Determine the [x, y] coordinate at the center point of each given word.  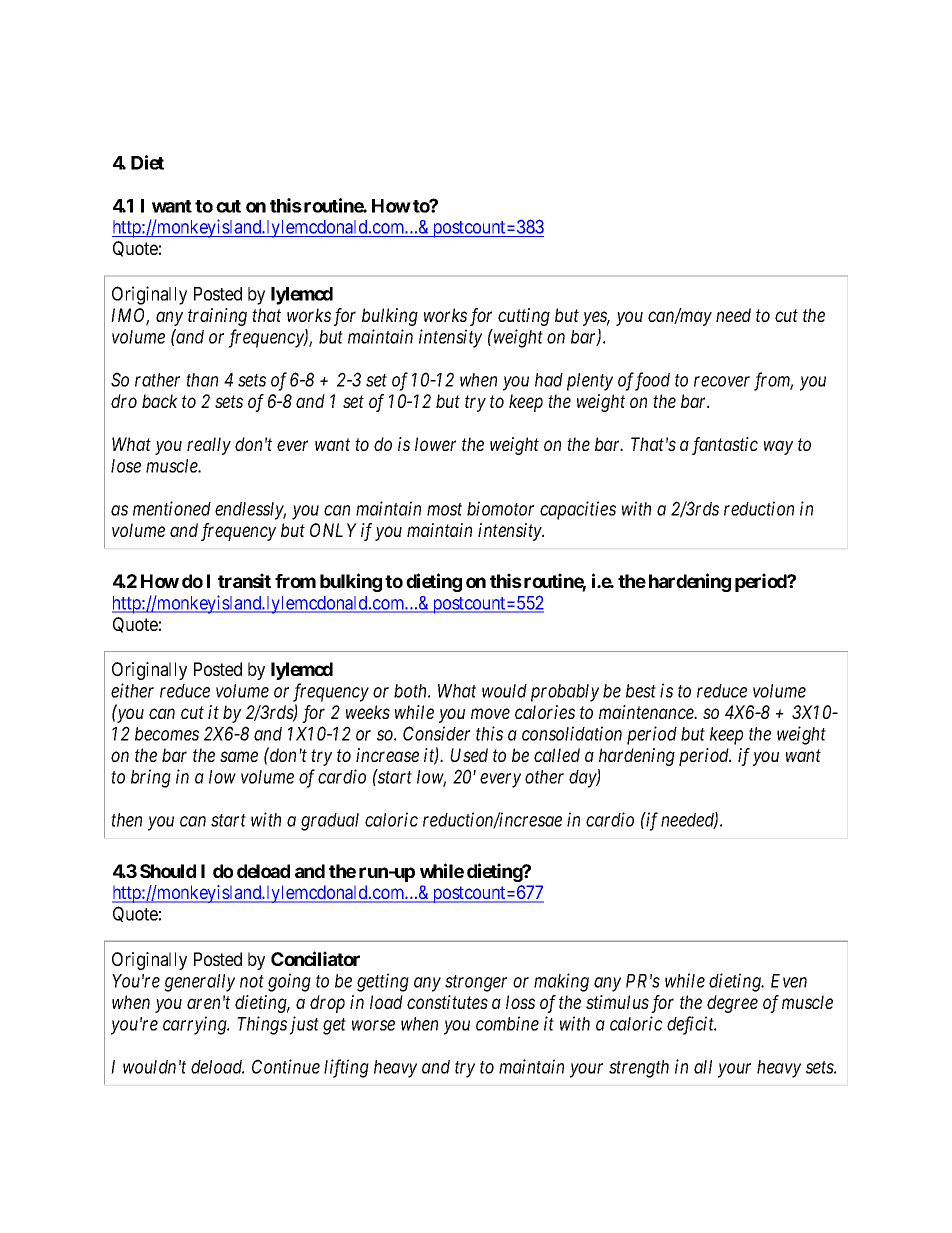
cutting [524, 317]
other [544, 777]
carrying [196, 1025]
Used [469, 755]
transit [244, 580]
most [444, 509]
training [217, 317]
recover [722, 381]
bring [151, 778]
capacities [578, 510]
